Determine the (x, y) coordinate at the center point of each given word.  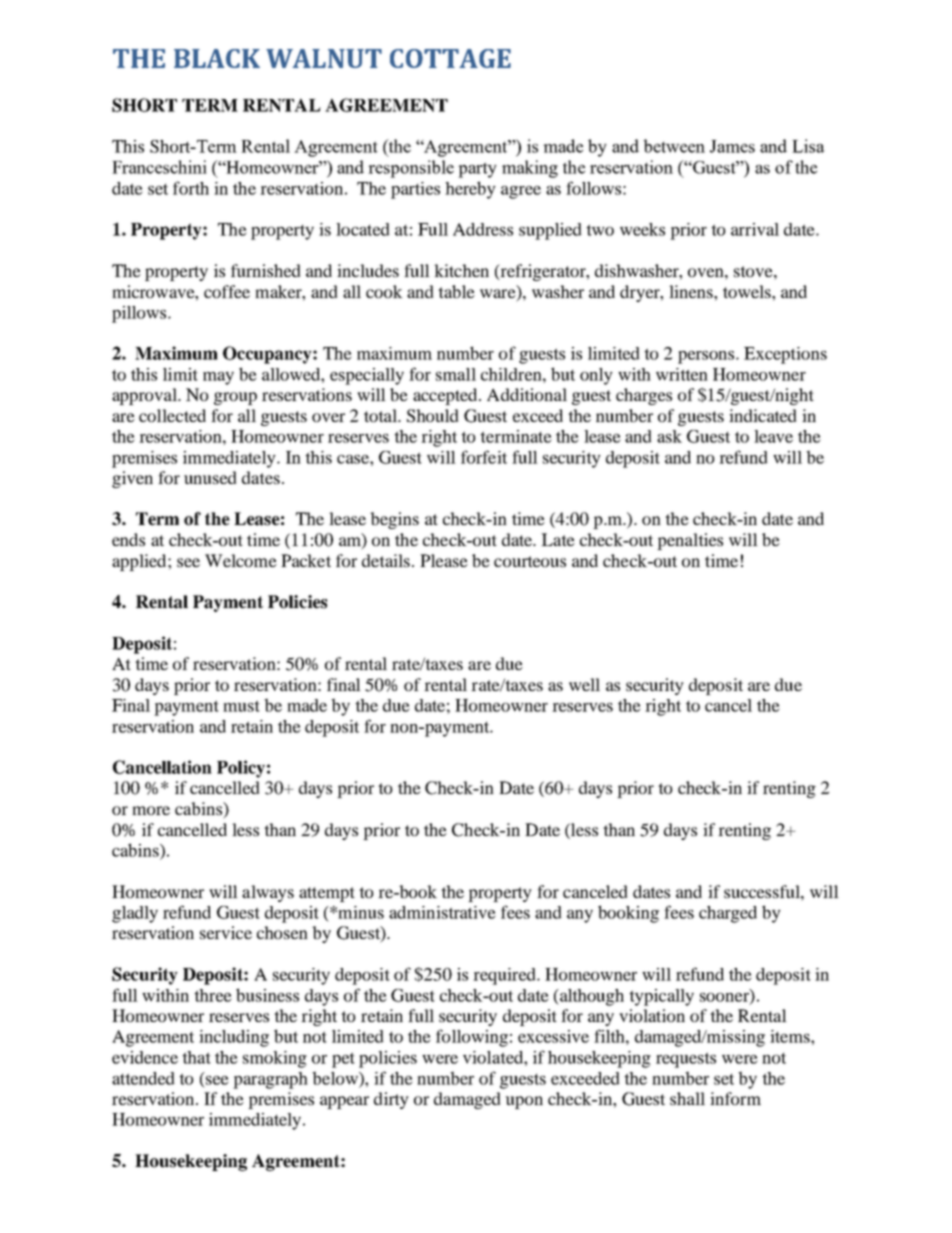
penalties (690, 541)
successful (763, 891)
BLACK (217, 58)
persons (707, 357)
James (732, 146)
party (477, 170)
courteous (530, 561)
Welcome (241, 560)
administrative (442, 912)
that (196, 1057)
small (456, 374)
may (218, 378)
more (151, 810)
